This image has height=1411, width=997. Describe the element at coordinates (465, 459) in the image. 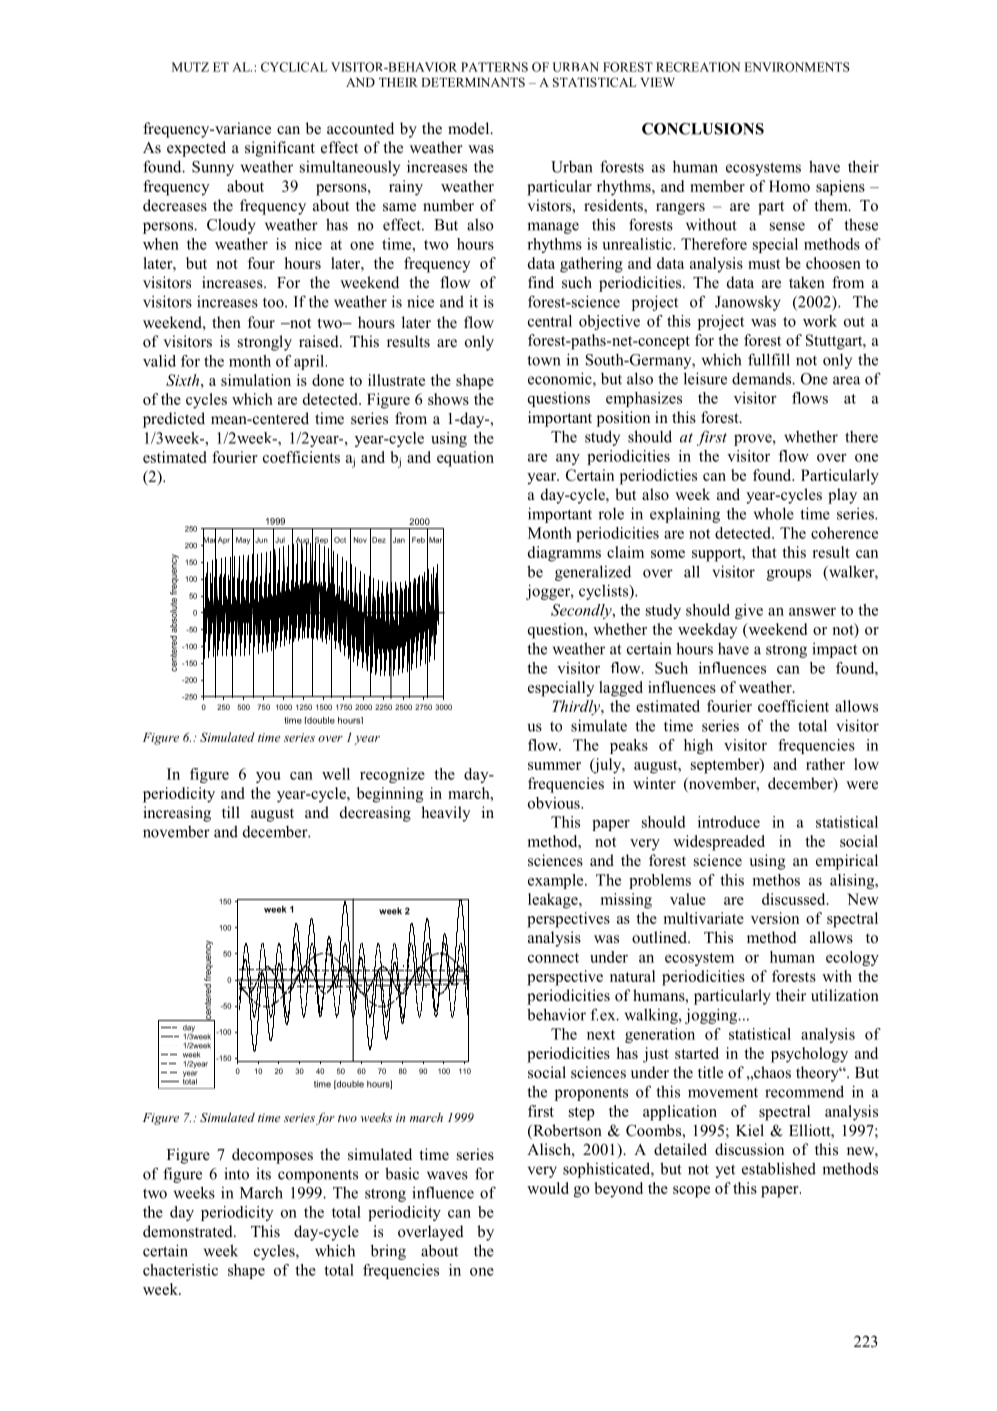

I see `equation` at that location.
